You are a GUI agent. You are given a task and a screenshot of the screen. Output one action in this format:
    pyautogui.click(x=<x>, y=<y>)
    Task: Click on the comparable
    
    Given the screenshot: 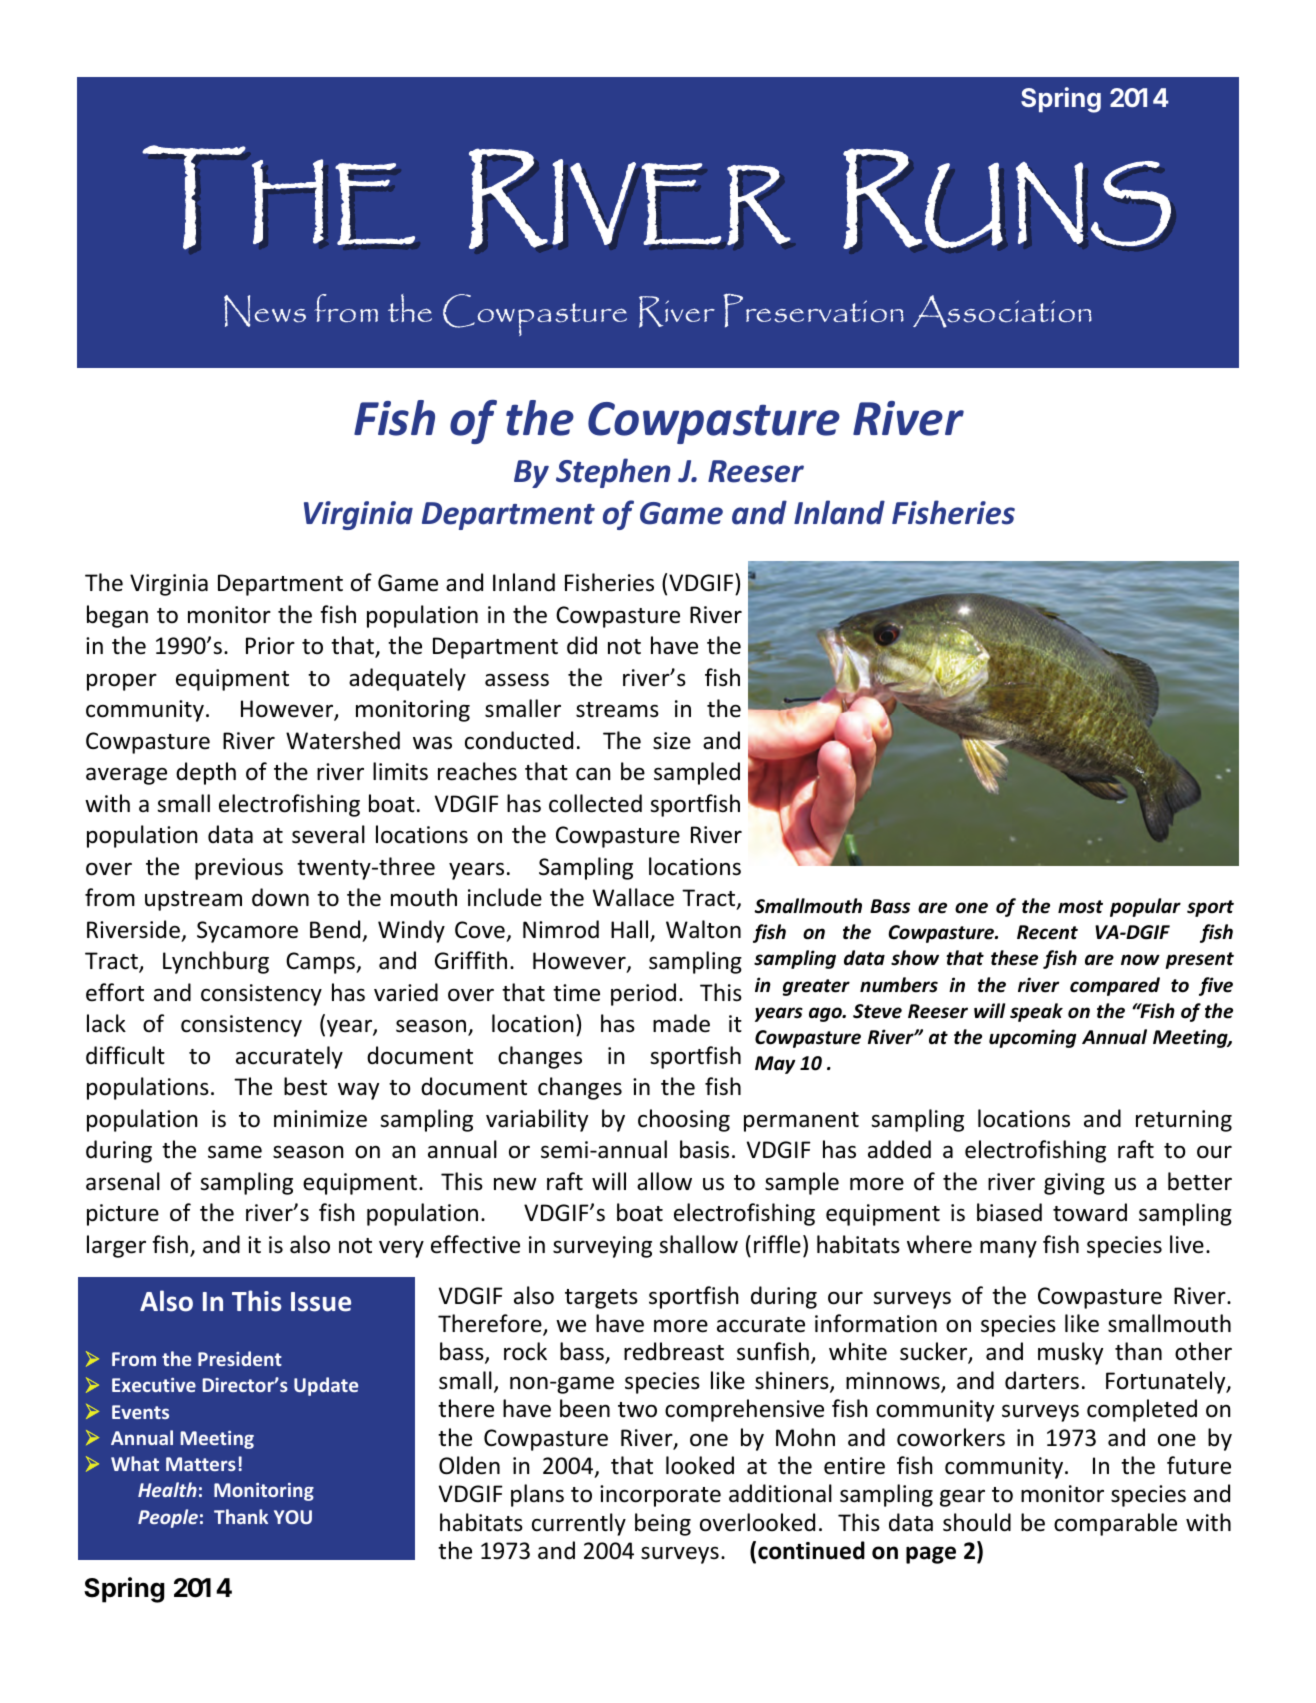 What is the action you would take?
    pyautogui.click(x=1115, y=1524)
